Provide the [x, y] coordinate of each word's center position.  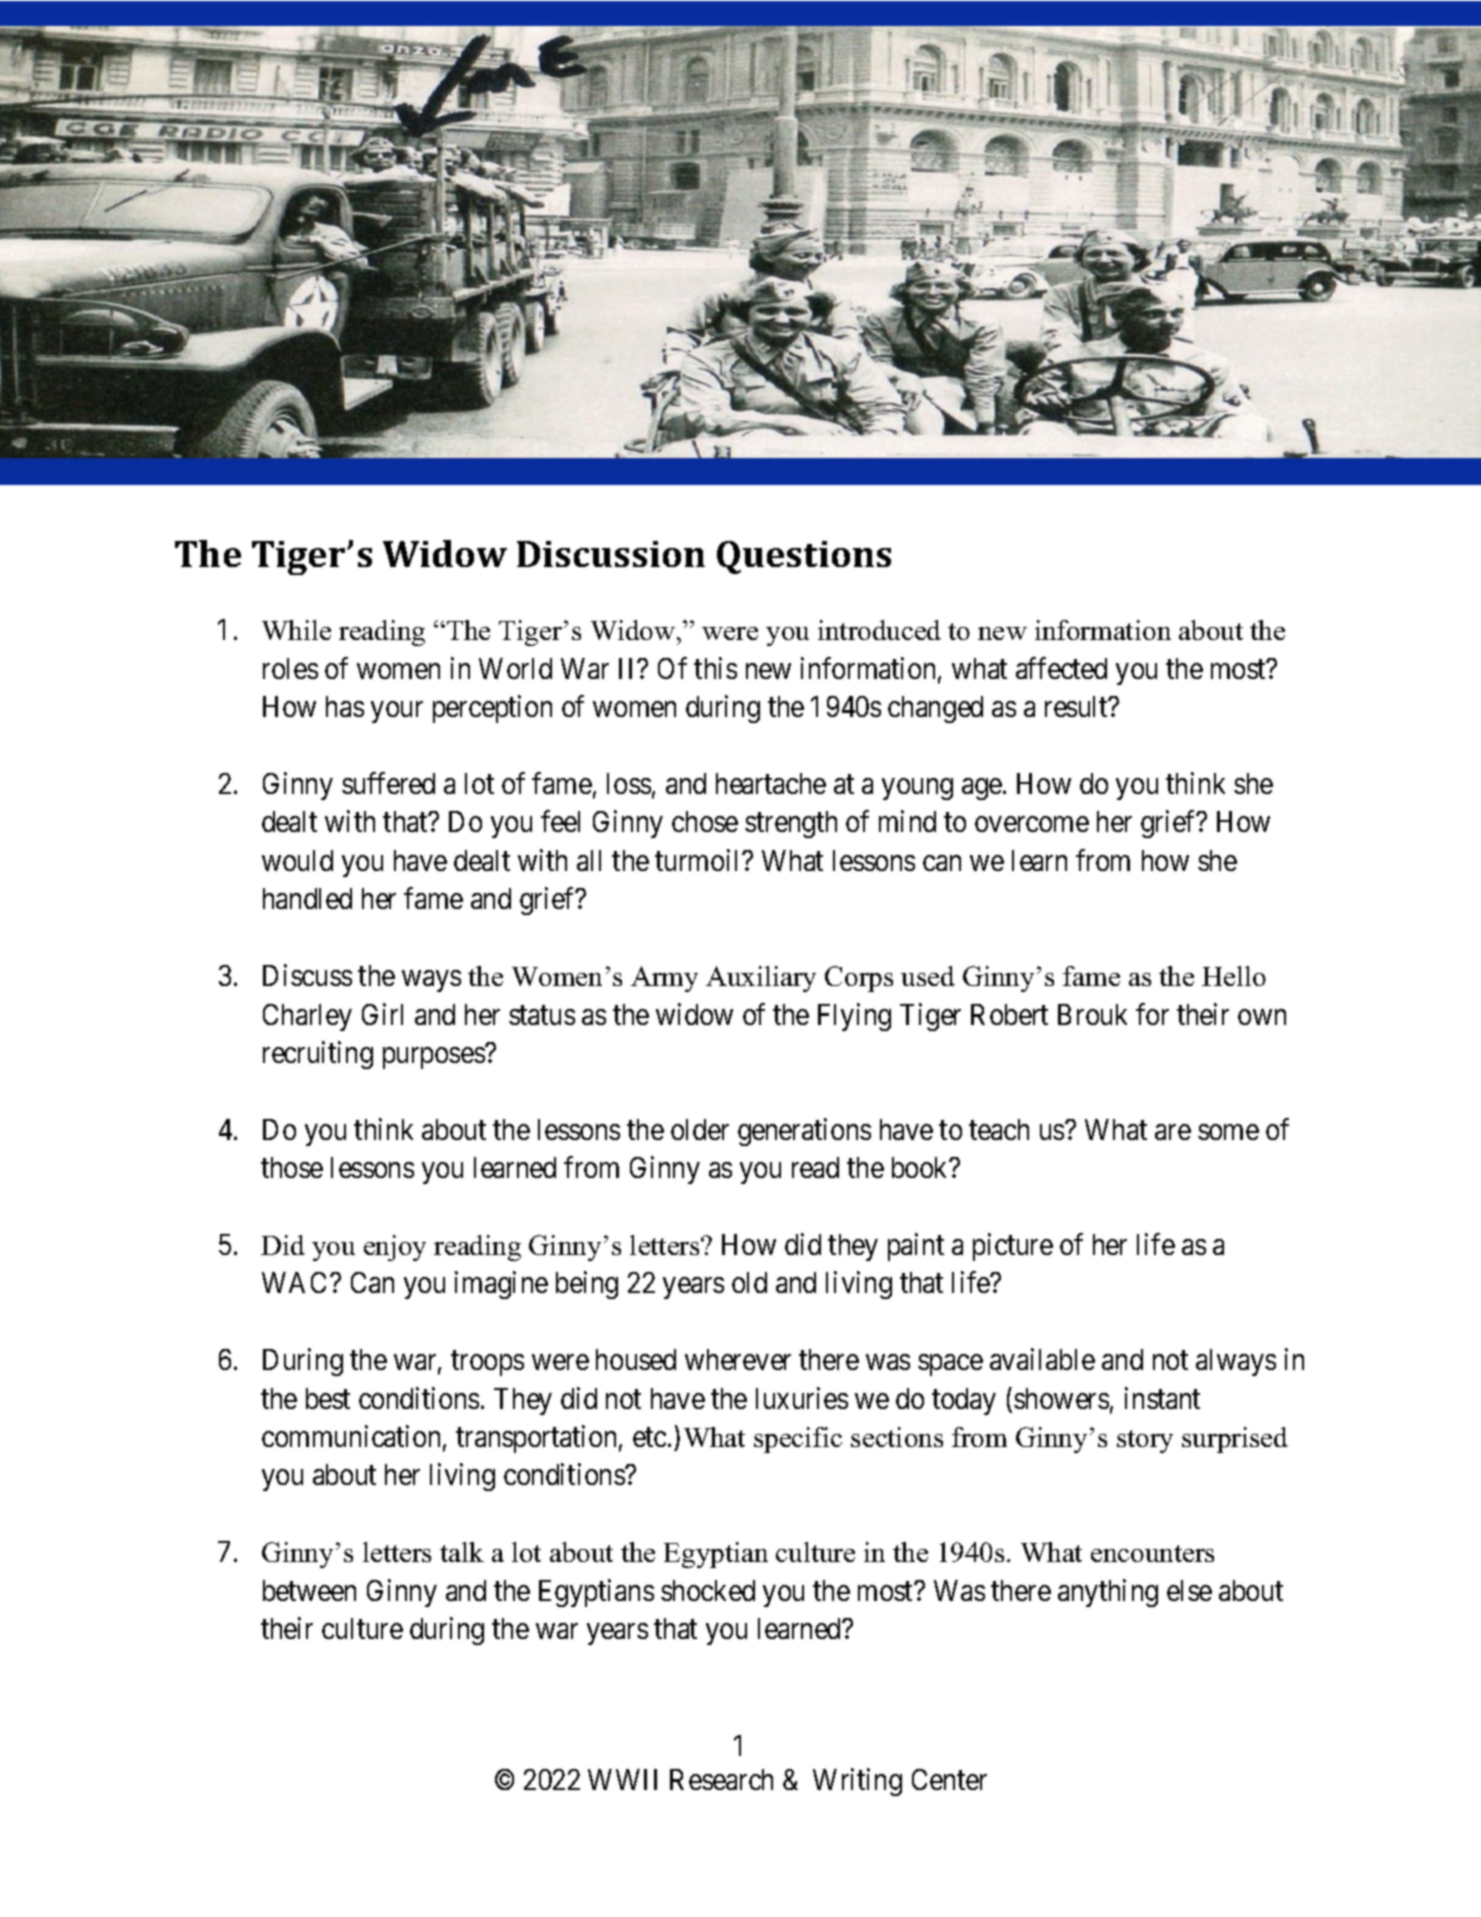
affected [1061, 668]
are [1173, 1132]
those [292, 1167]
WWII [622, 1779]
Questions [804, 557]
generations [804, 1132]
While [296, 630]
